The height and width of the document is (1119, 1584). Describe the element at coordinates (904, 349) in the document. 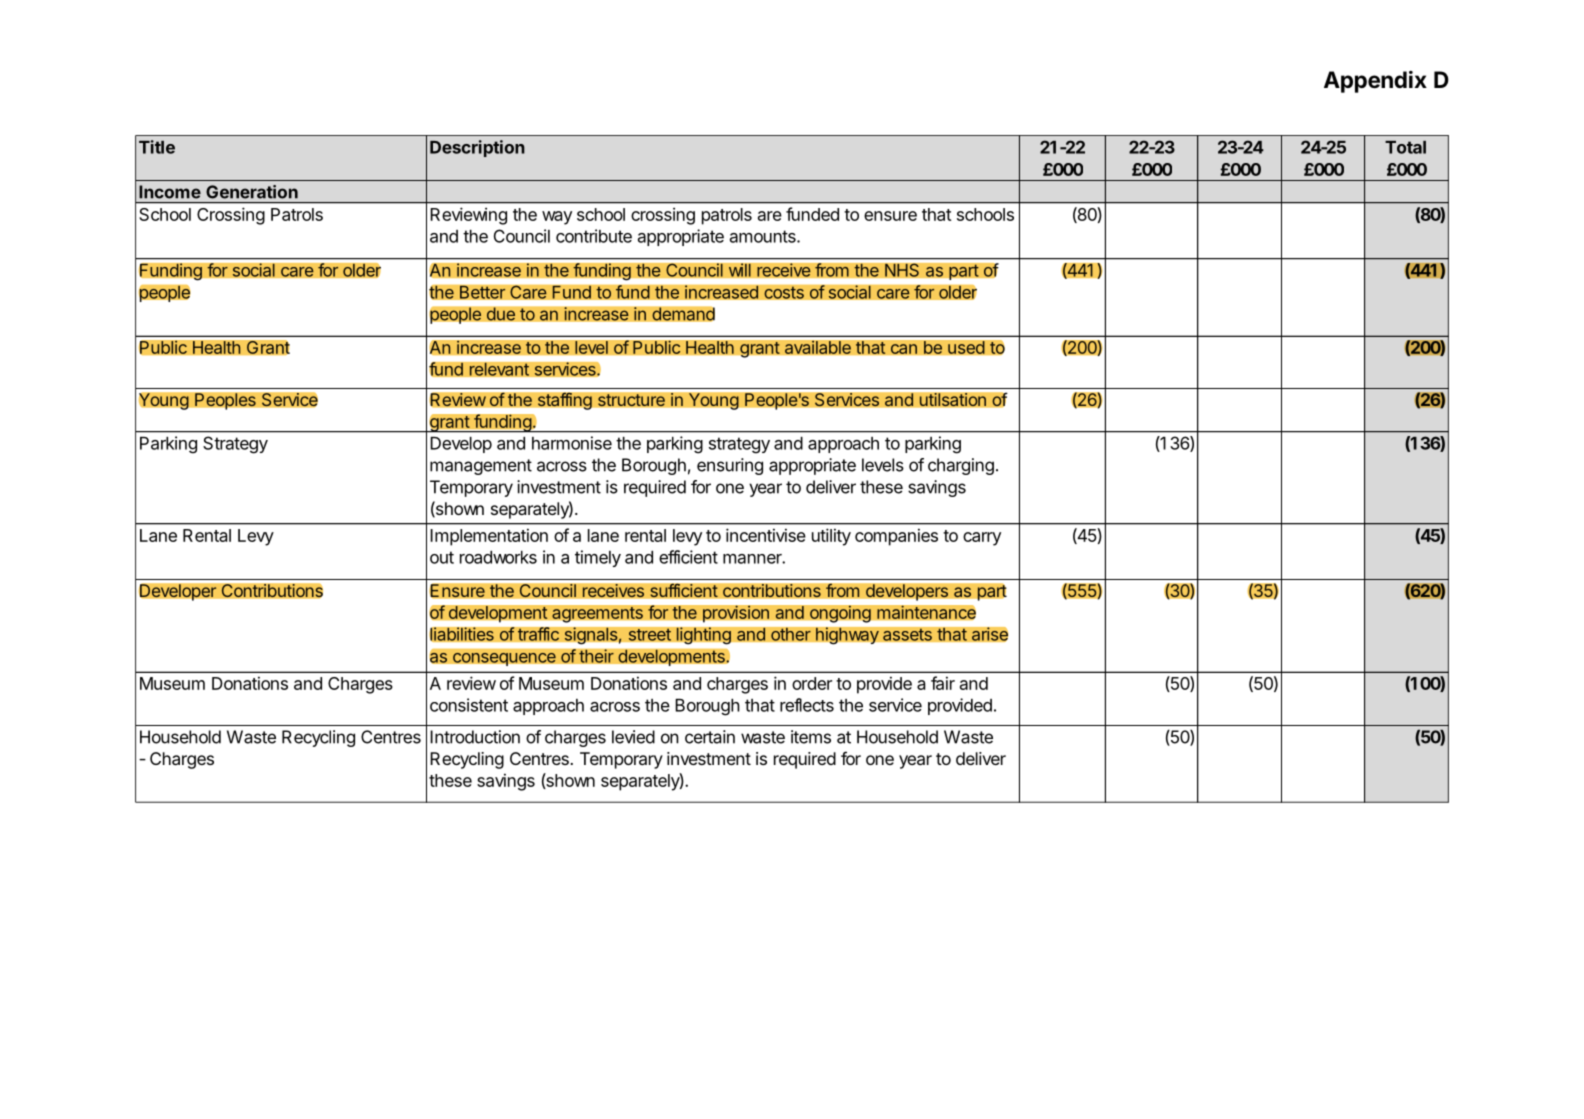

I see `can` at that location.
